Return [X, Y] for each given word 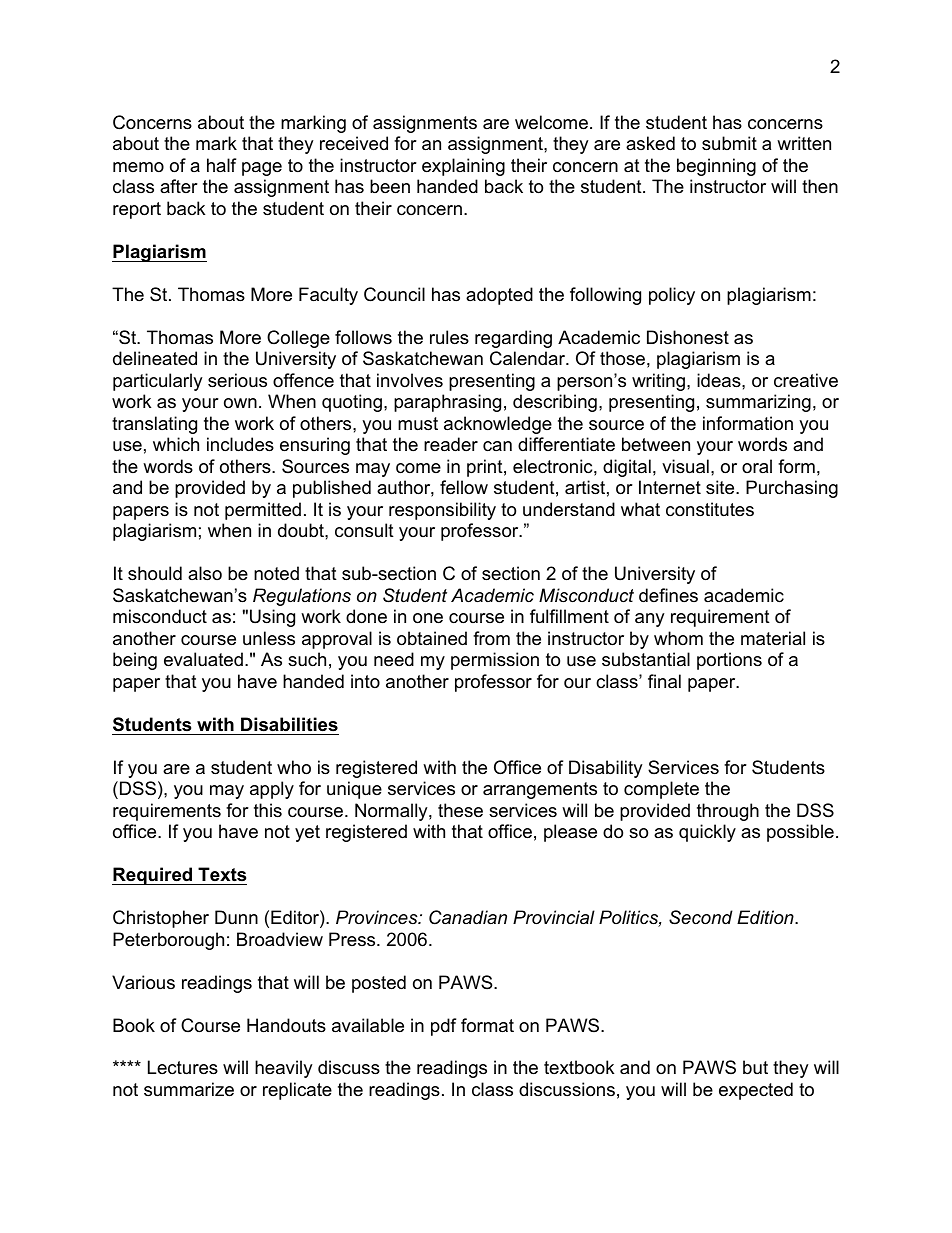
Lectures [183, 1067]
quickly [707, 833]
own [240, 403]
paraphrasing [447, 403]
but [755, 1067]
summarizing [758, 403]
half [221, 165]
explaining [463, 167]
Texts [222, 874]
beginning [716, 167]
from [491, 638]
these [460, 810]
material [773, 638]
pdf [443, 1027]
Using [272, 618]
